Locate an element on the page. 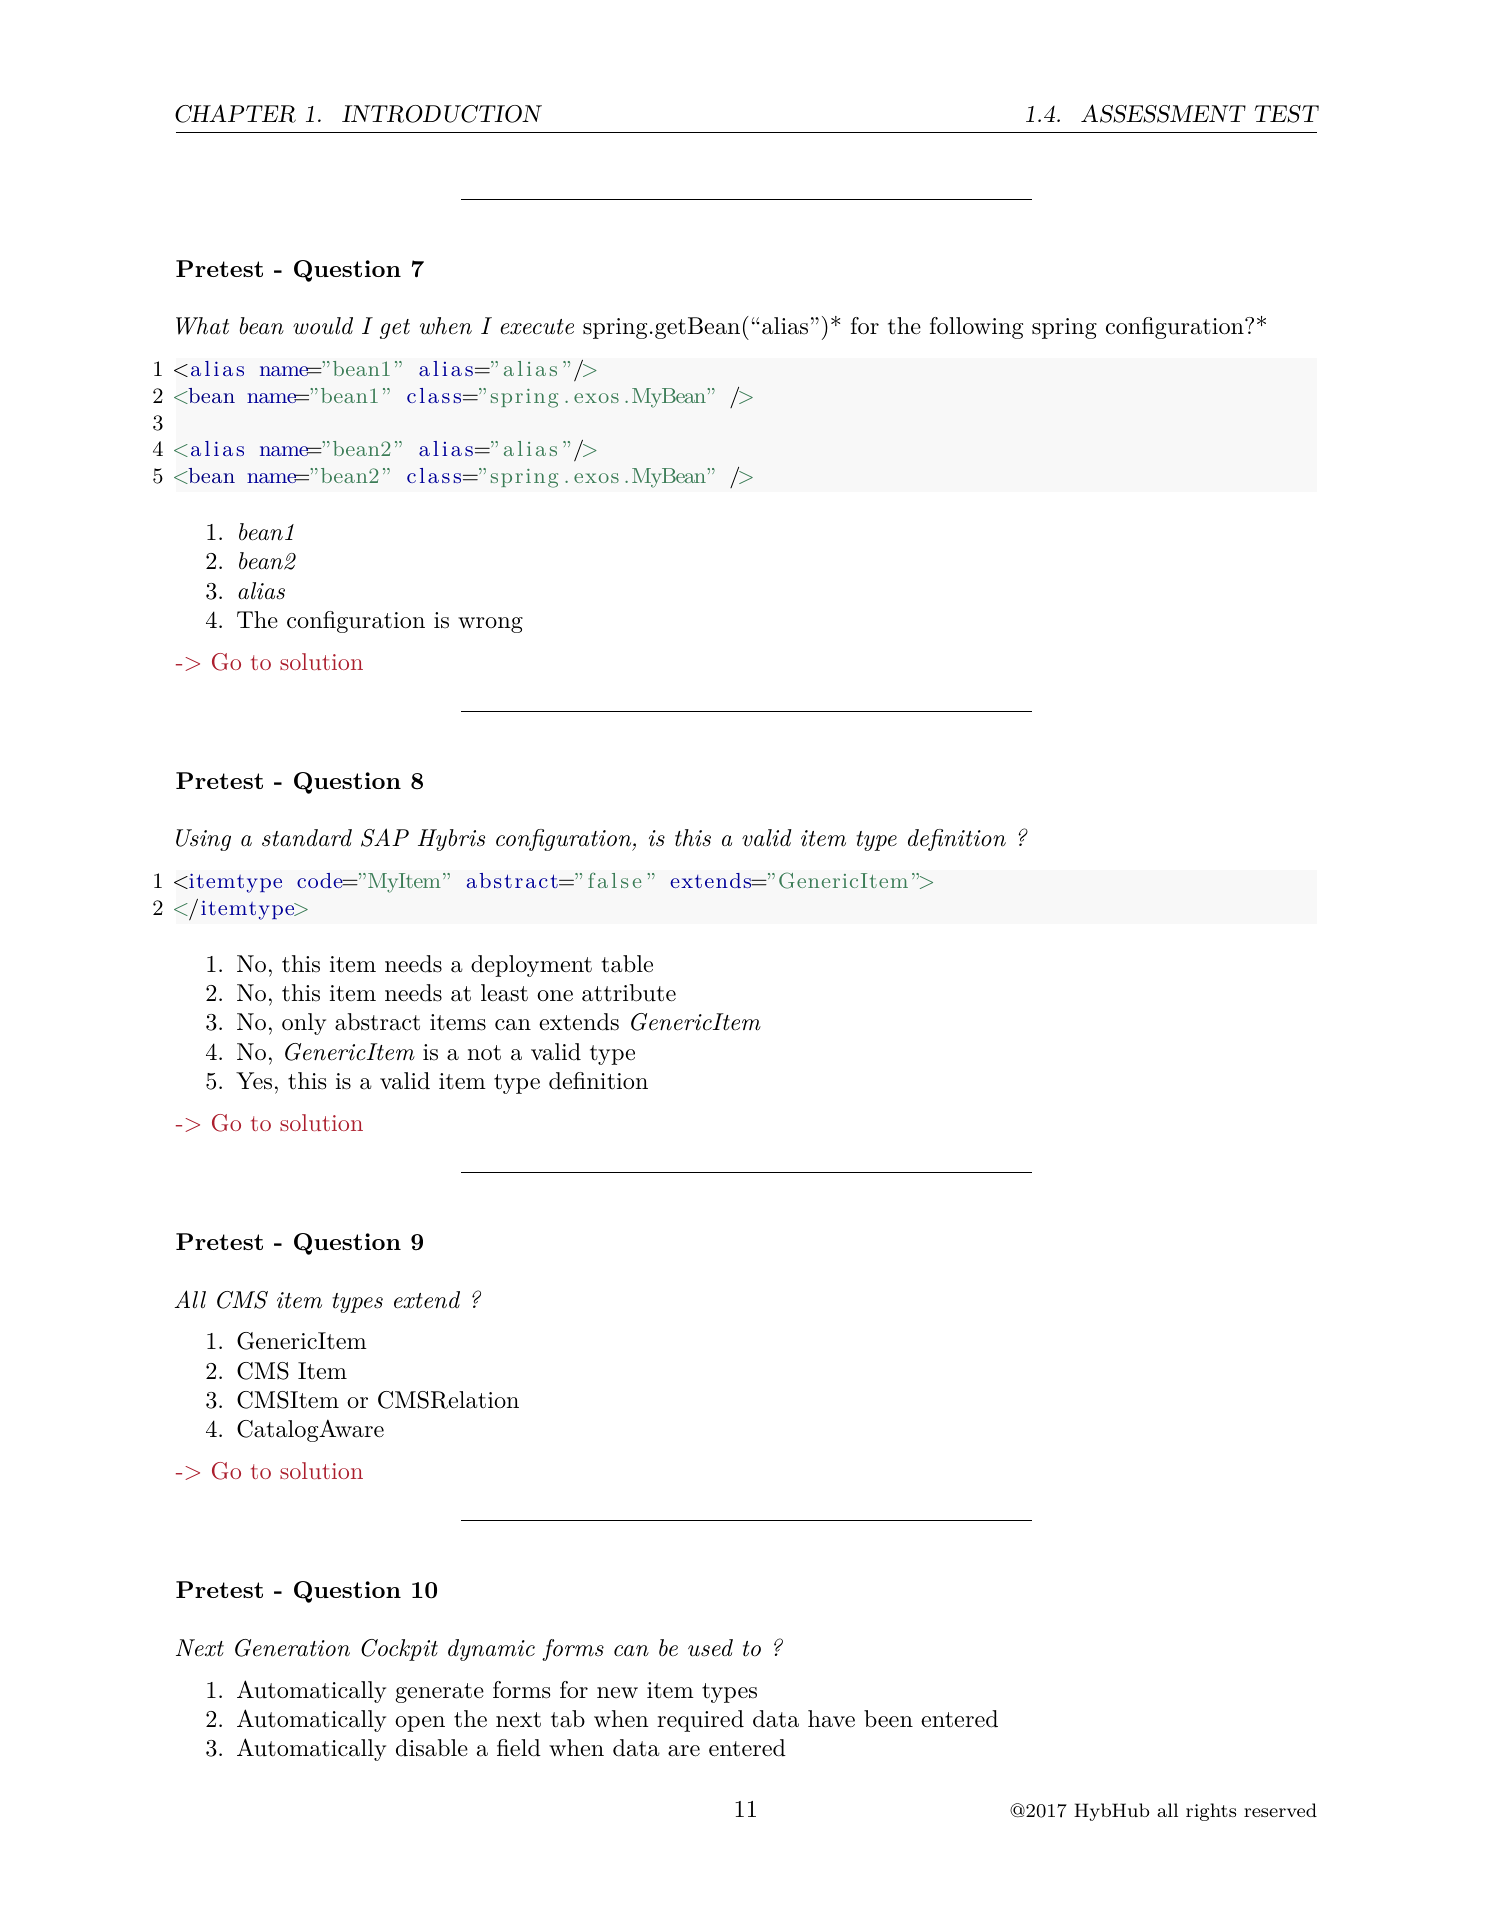 The image size is (1493, 1932). Yes is located at coordinates (254, 1081).
